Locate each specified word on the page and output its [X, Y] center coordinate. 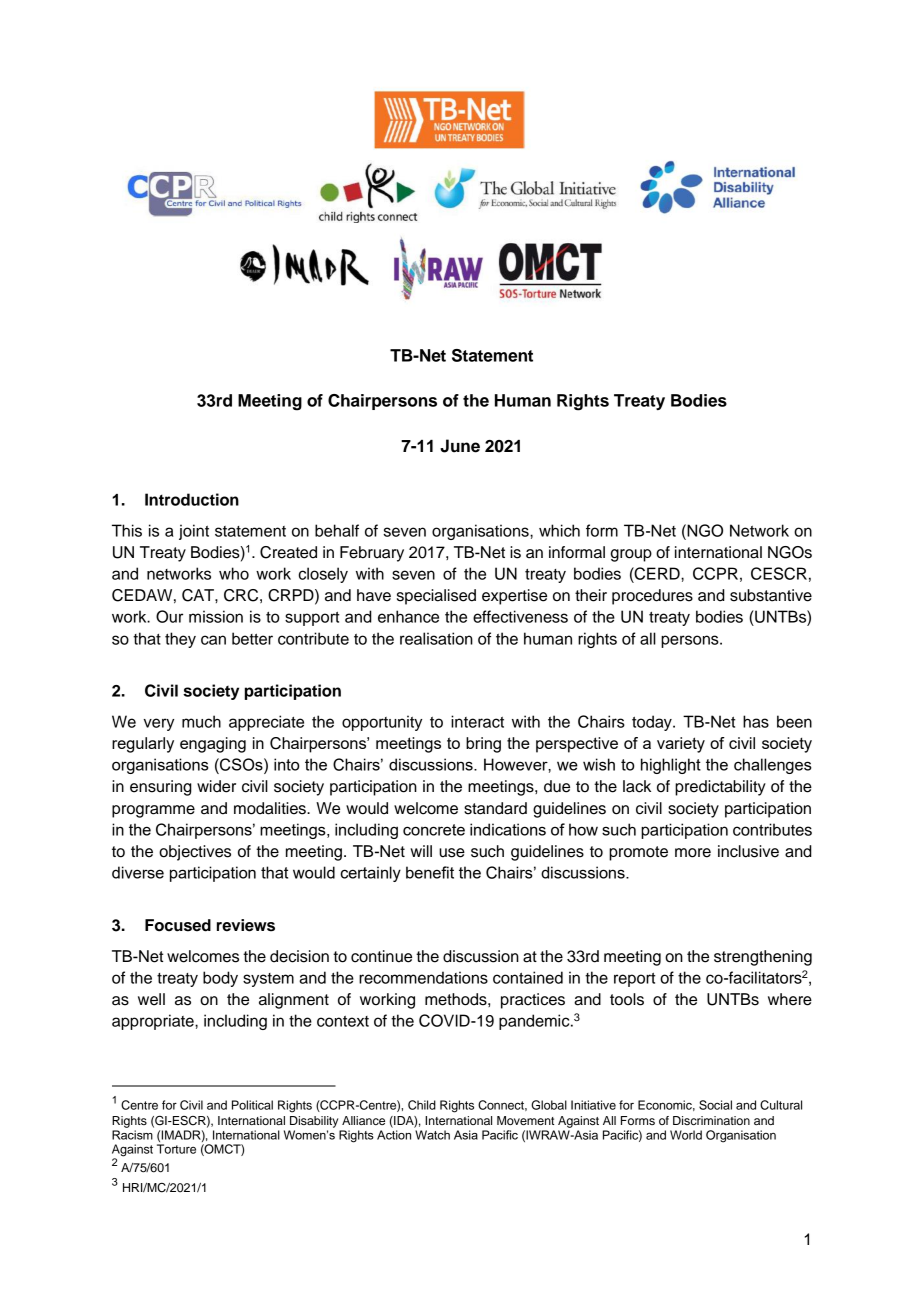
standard [495, 808]
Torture [176, 1149]
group [631, 555]
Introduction [192, 499]
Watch [432, 1135]
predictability [720, 788]
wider [216, 786]
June [460, 446]
